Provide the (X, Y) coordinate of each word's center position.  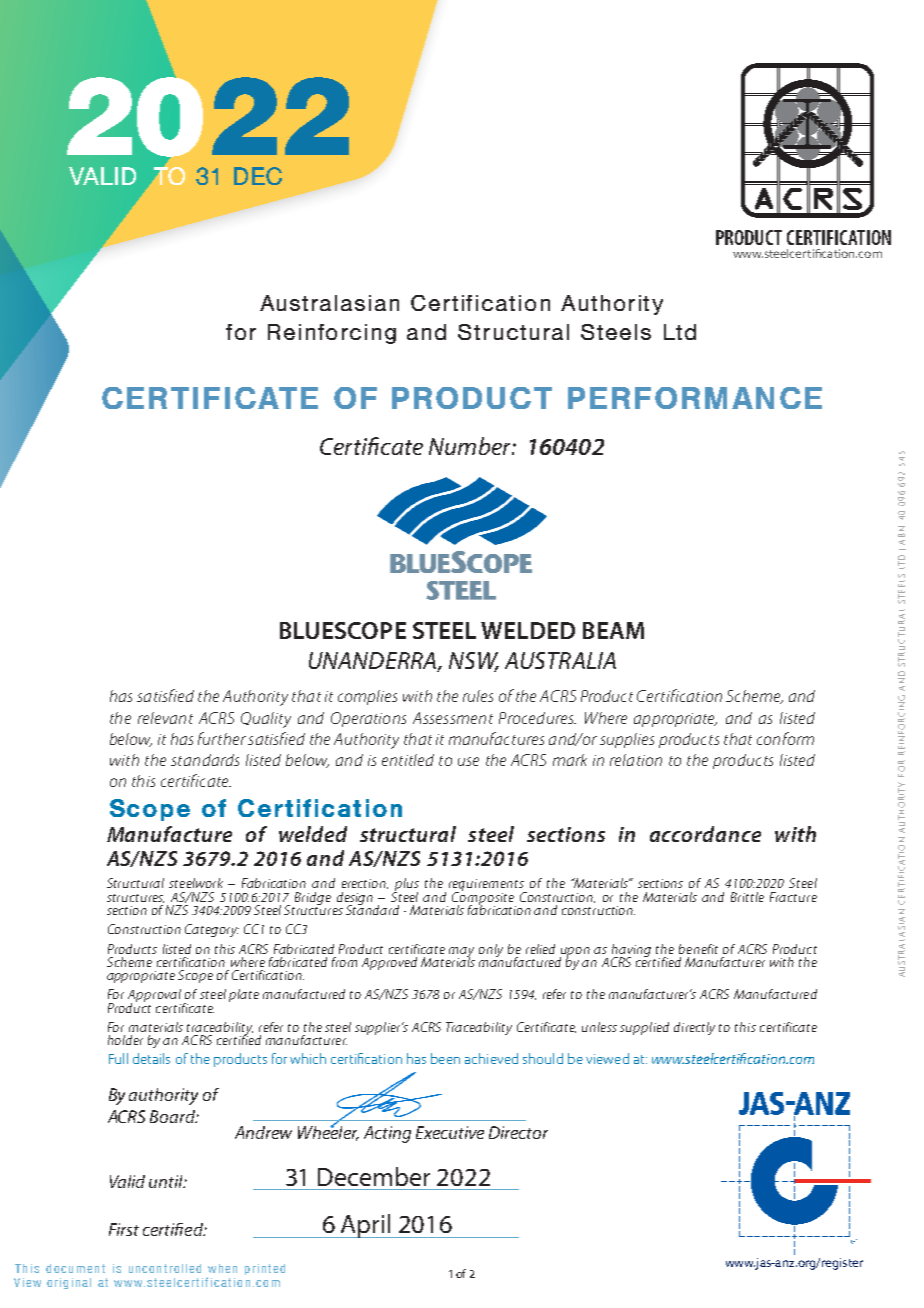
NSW (474, 662)
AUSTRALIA (560, 660)
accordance (705, 834)
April (366, 1226)
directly (694, 1028)
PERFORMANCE (695, 398)
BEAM (613, 630)
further (222, 738)
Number (471, 446)
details (151, 1058)
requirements (487, 886)
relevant (165, 718)
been (445, 1058)
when (222, 1268)
